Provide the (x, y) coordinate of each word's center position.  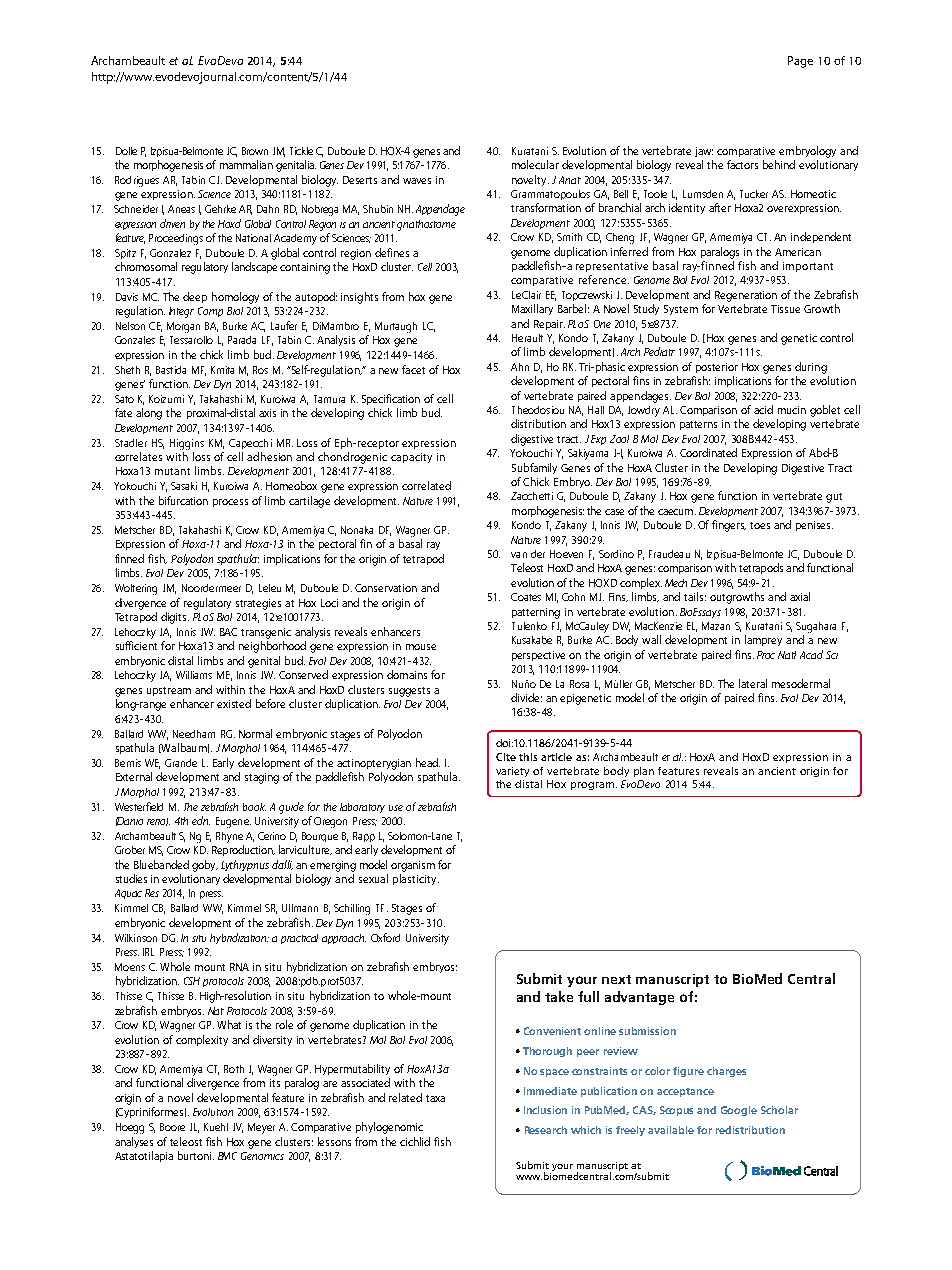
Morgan (183, 327)
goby (205, 866)
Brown (255, 151)
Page (800, 62)
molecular (535, 164)
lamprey (763, 640)
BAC (228, 632)
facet (413, 369)
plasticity (416, 879)
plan (644, 772)
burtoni (196, 1155)
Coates (526, 597)
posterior (717, 368)
